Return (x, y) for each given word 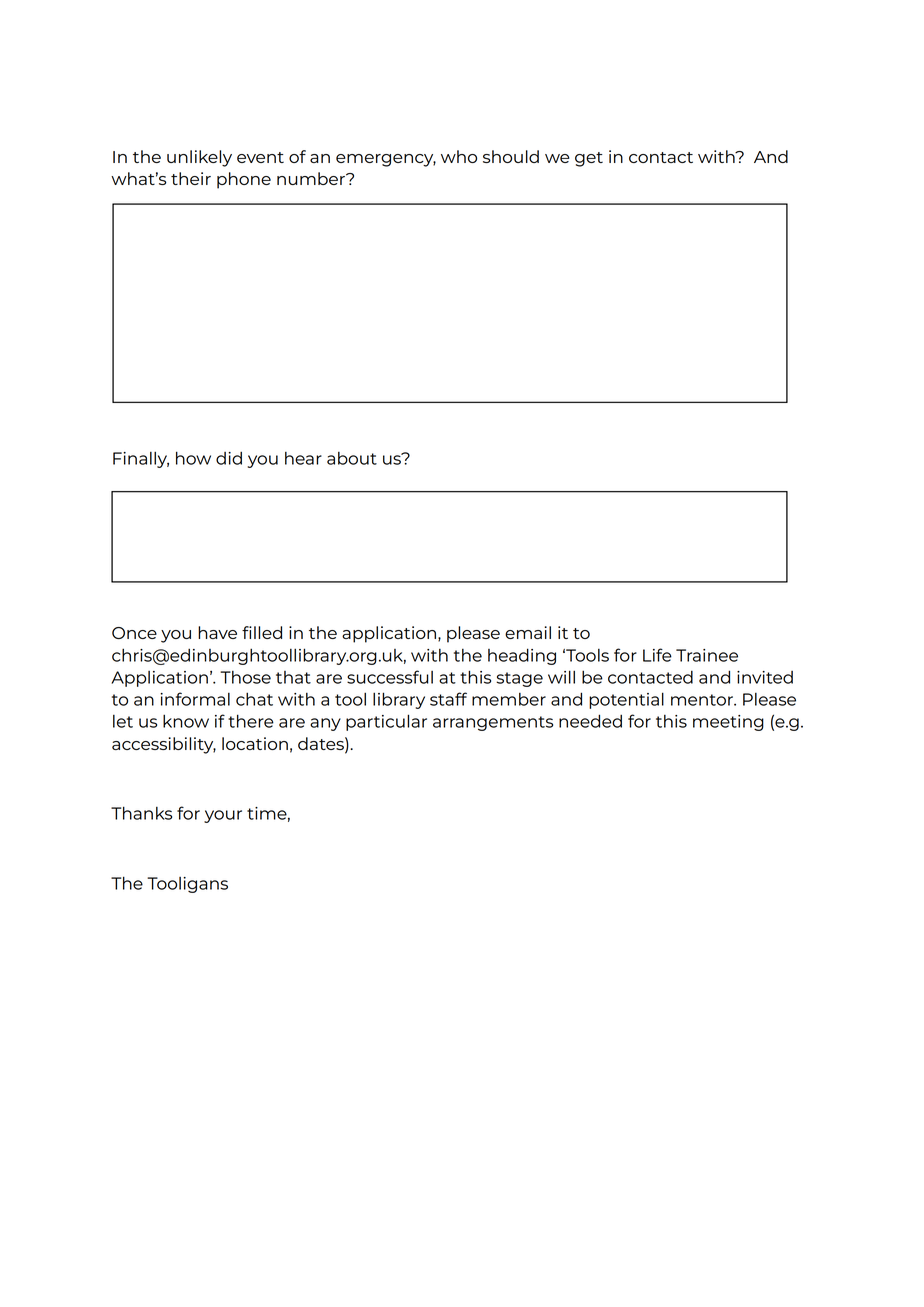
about (352, 458)
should (511, 156)
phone (244, 180)
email (528, 632)
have (217, 632)
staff (448, 699)
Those (245, 677)
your (223, 816)
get (589, 159)
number (312, 178)
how (193, 458)
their (191, 178)
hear (303, 458)
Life (657, 655)
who (459, 156)
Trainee (707, 655)
